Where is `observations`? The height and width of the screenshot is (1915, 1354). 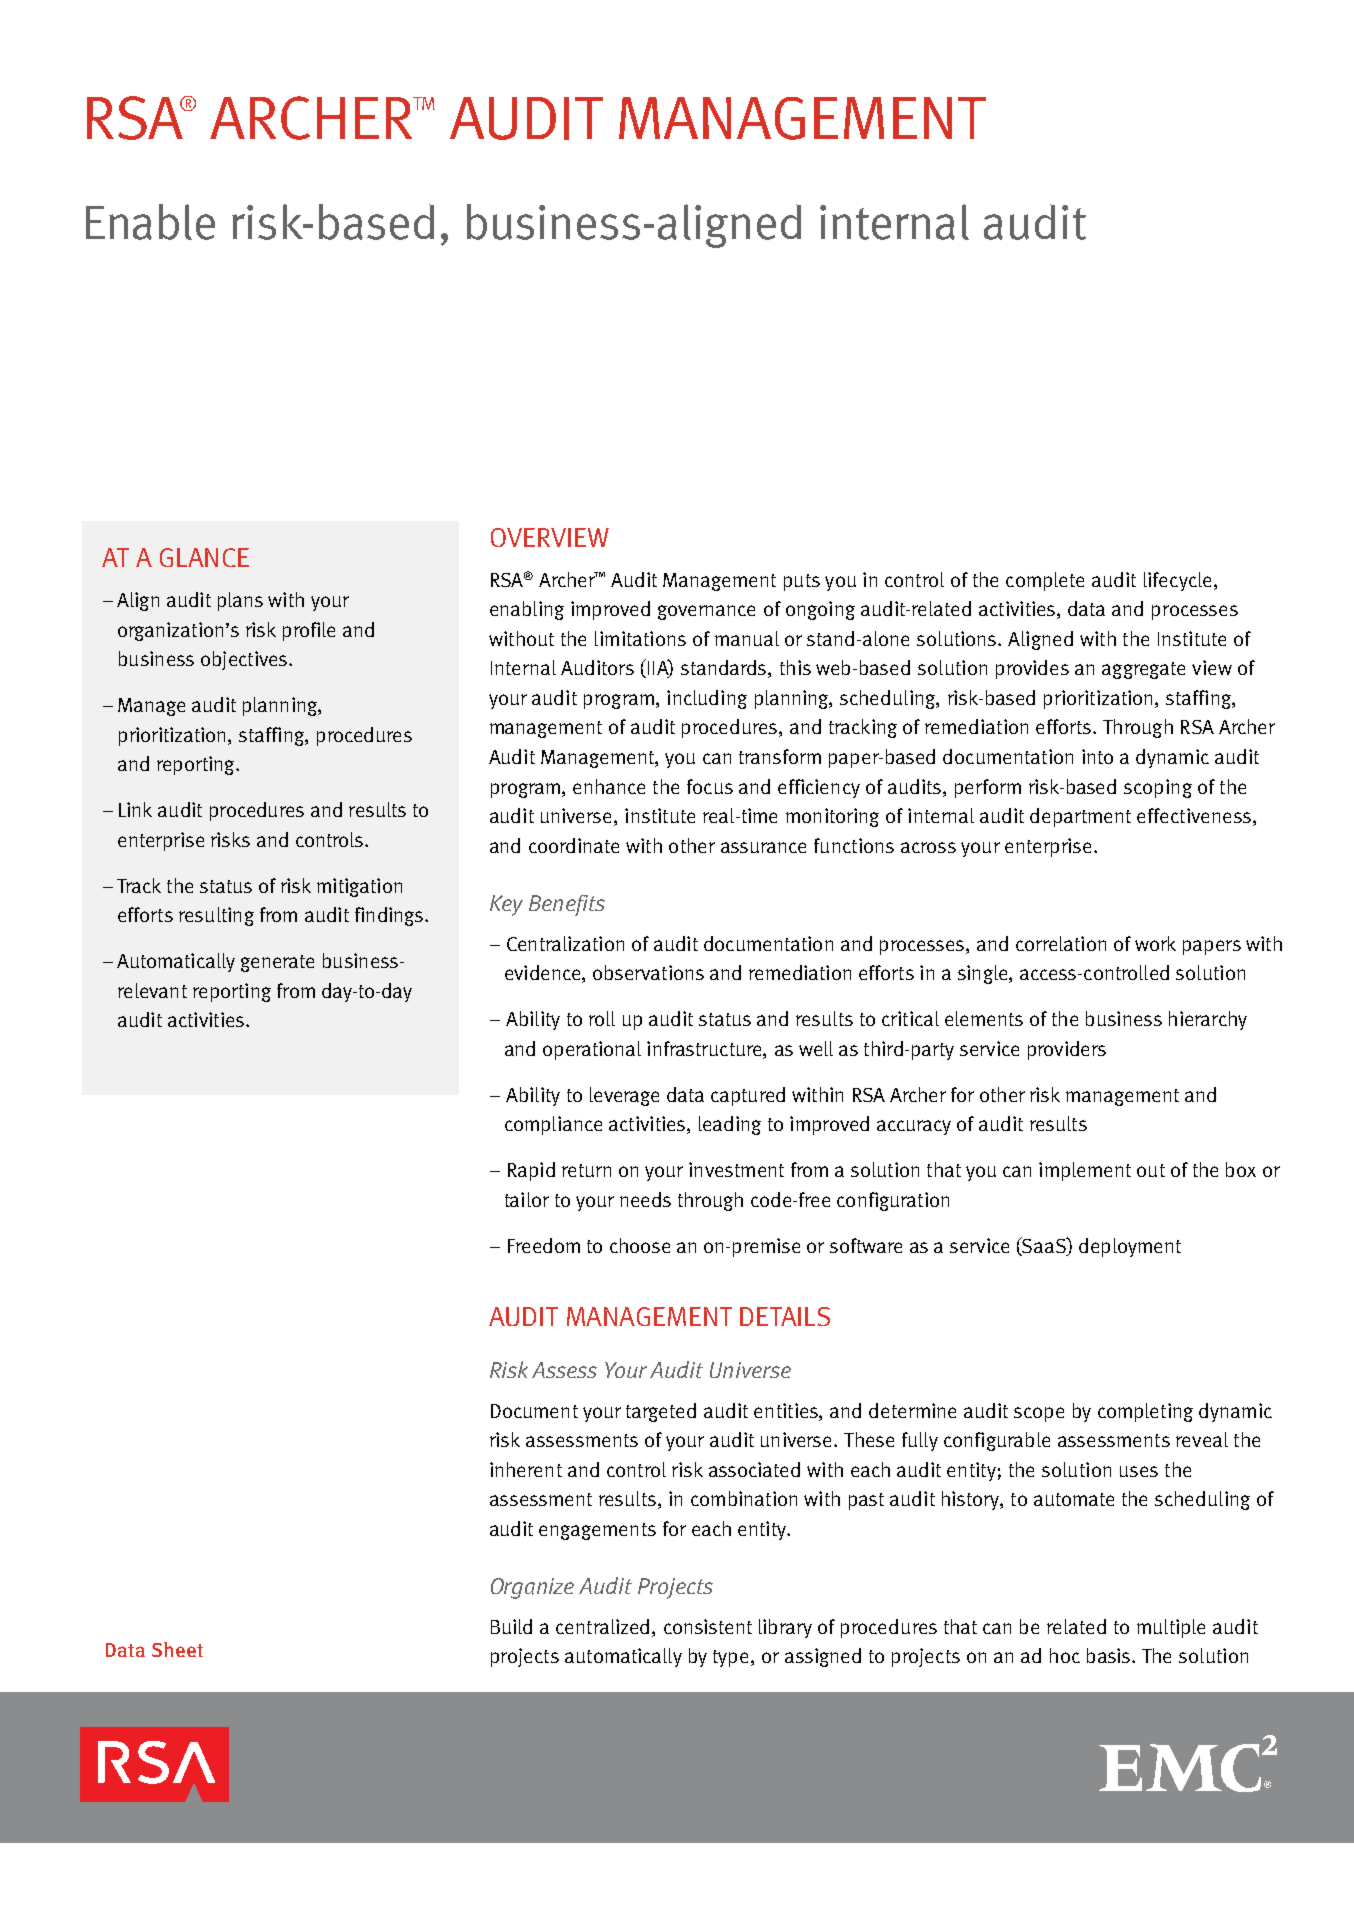
observations is located at coordinates (648, 972).
